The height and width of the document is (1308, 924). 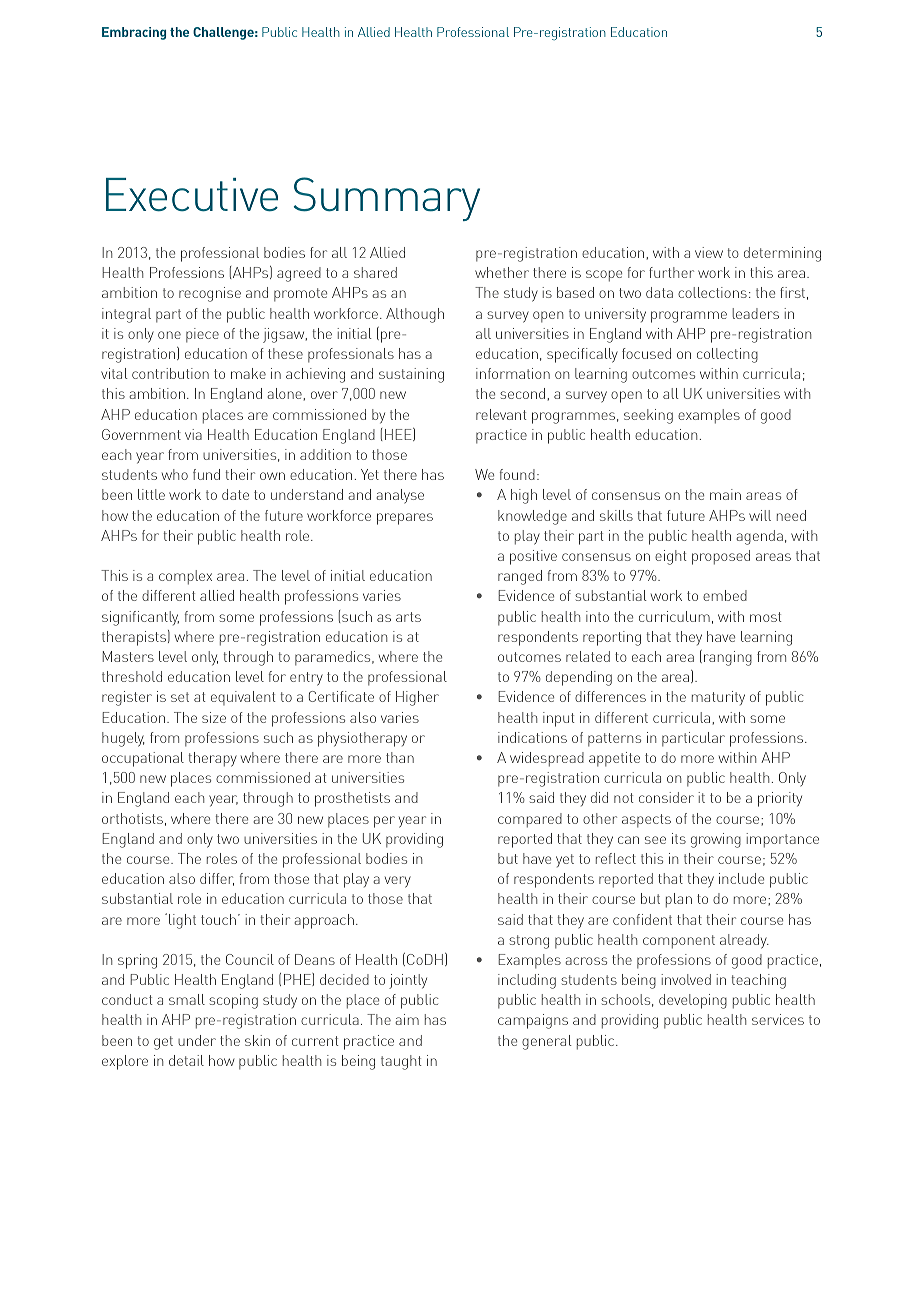 I want to click on prepares, so click(x=405, y=519).
